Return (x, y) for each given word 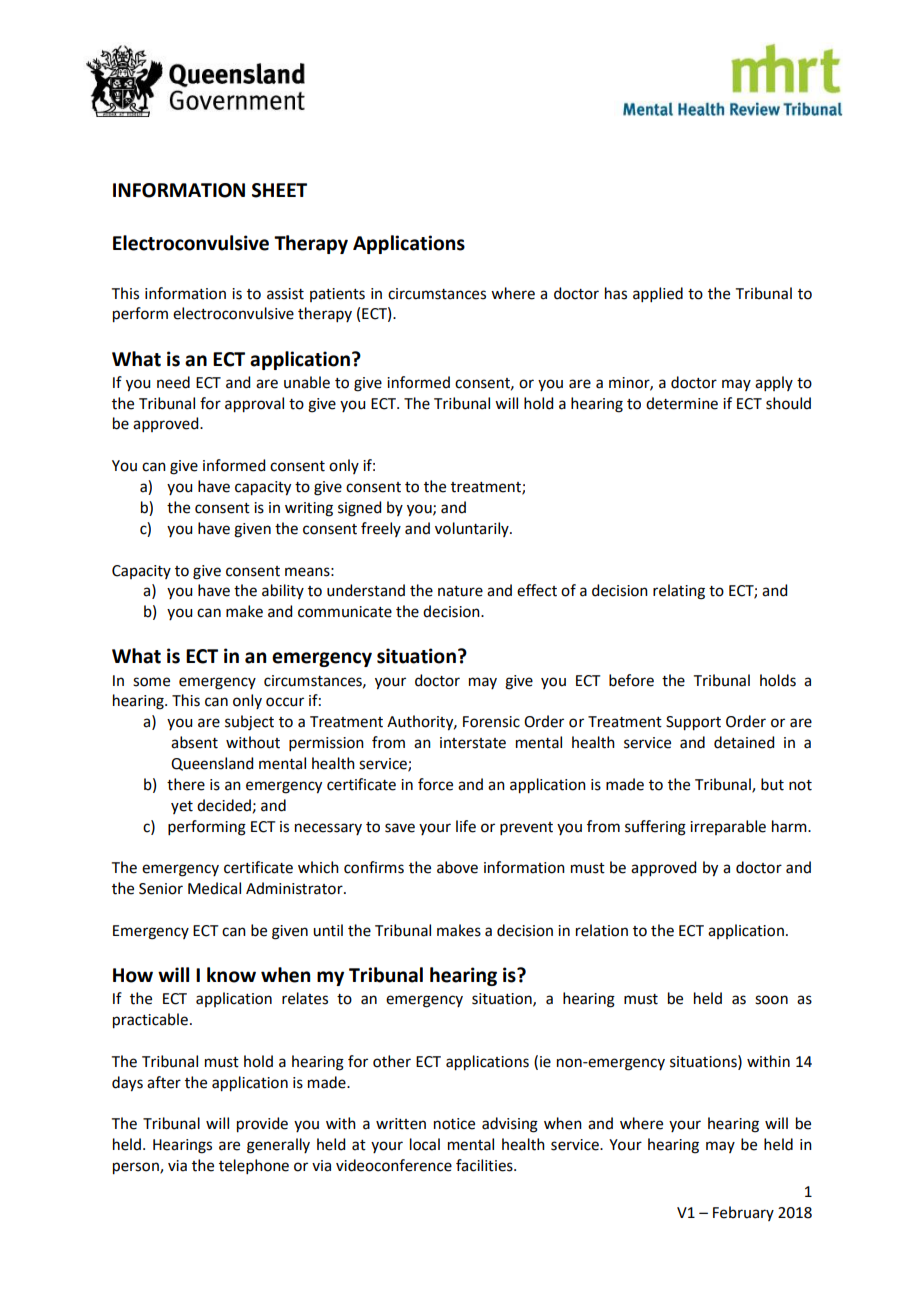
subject (249, 723)
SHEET (279, 190)
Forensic (491, 722)
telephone (254, 1166)
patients (337, 295)
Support (693, 723)
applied (658, 294)
